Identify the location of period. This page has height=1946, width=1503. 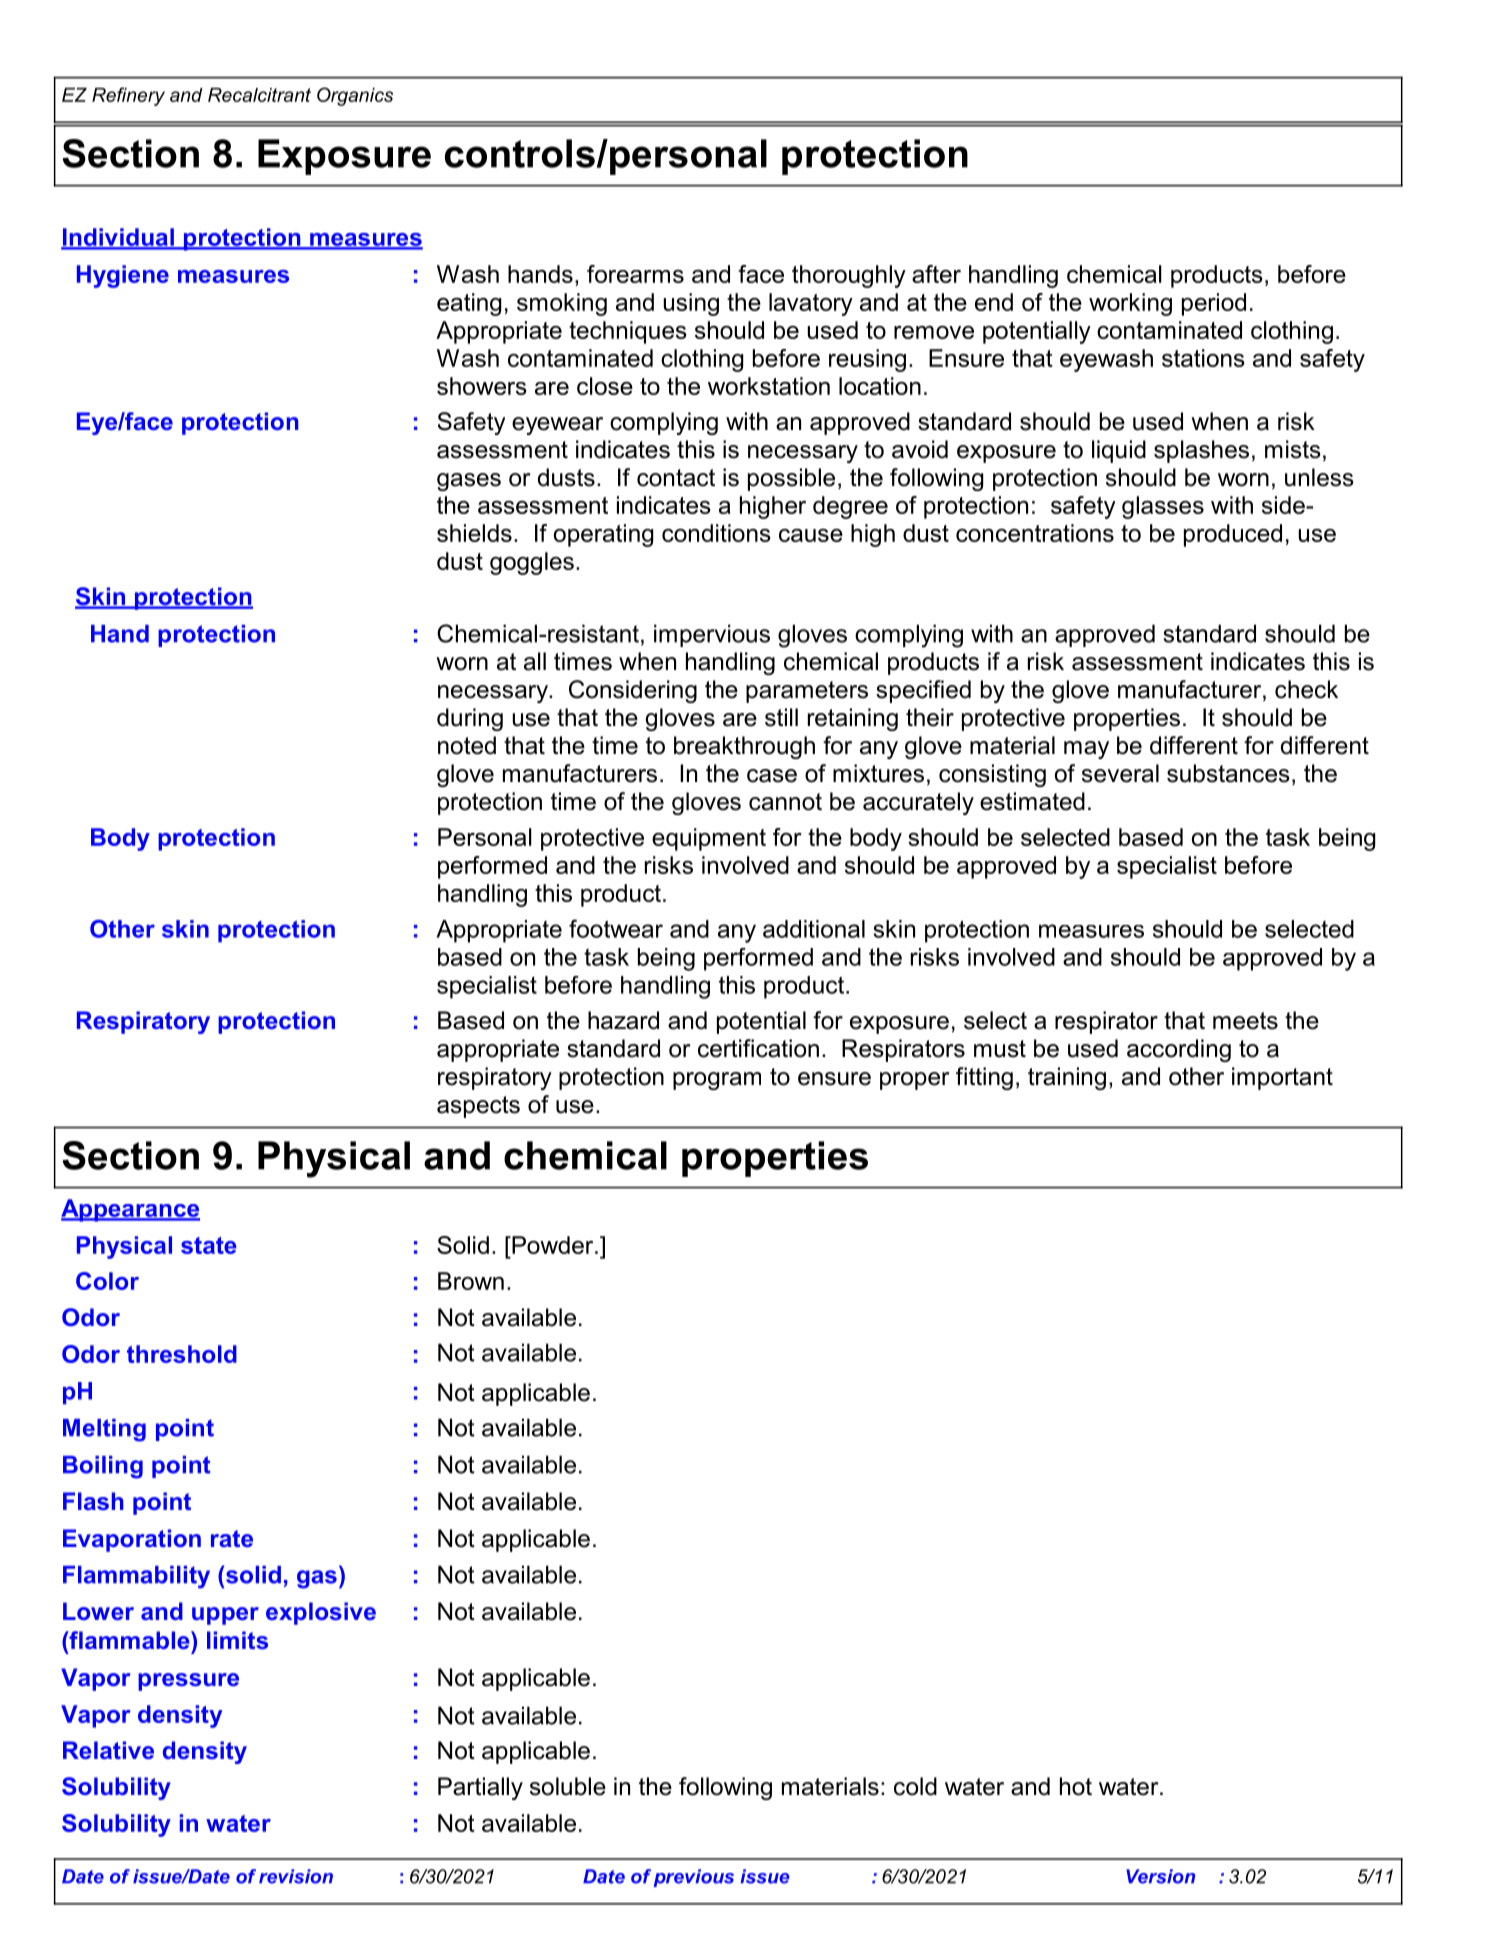
(1214, 304).
